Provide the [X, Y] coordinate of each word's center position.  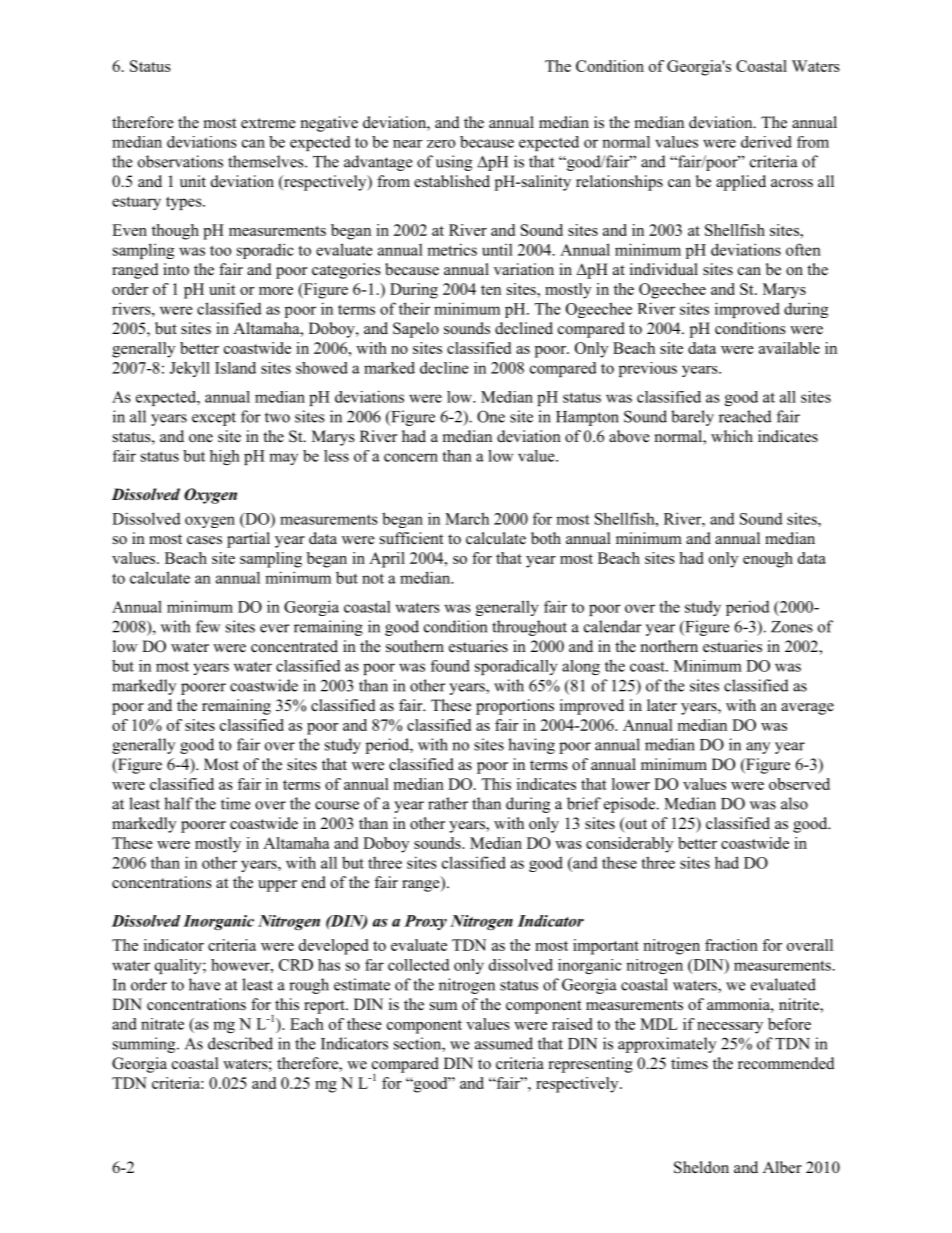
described [240, 1043]
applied [741, 183]
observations [180, 161]
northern [669, 646]
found [450, 666]
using [454, 163]
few [208, 626]
